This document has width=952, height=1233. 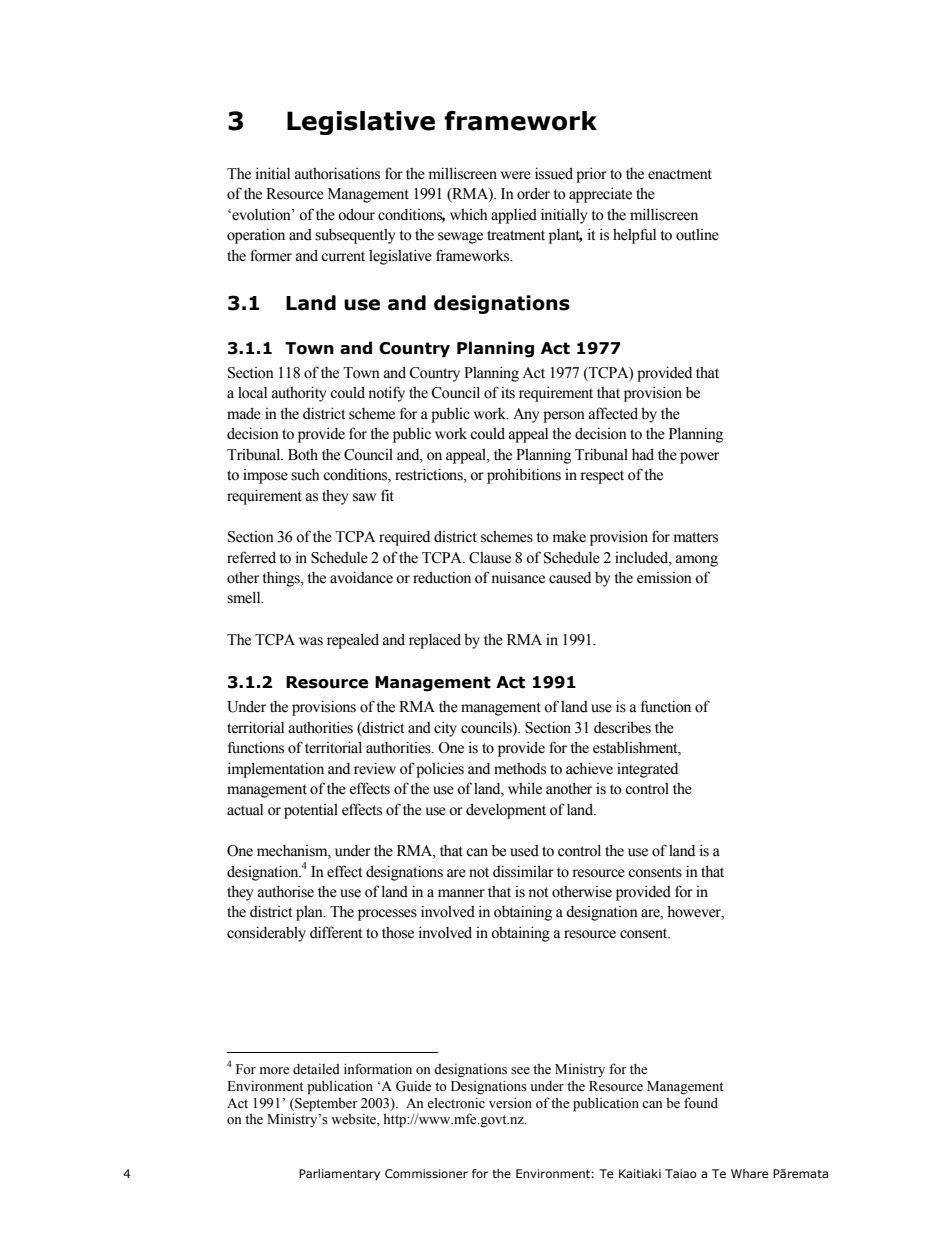 I want to click on potential, so click(x=311, y=811).
